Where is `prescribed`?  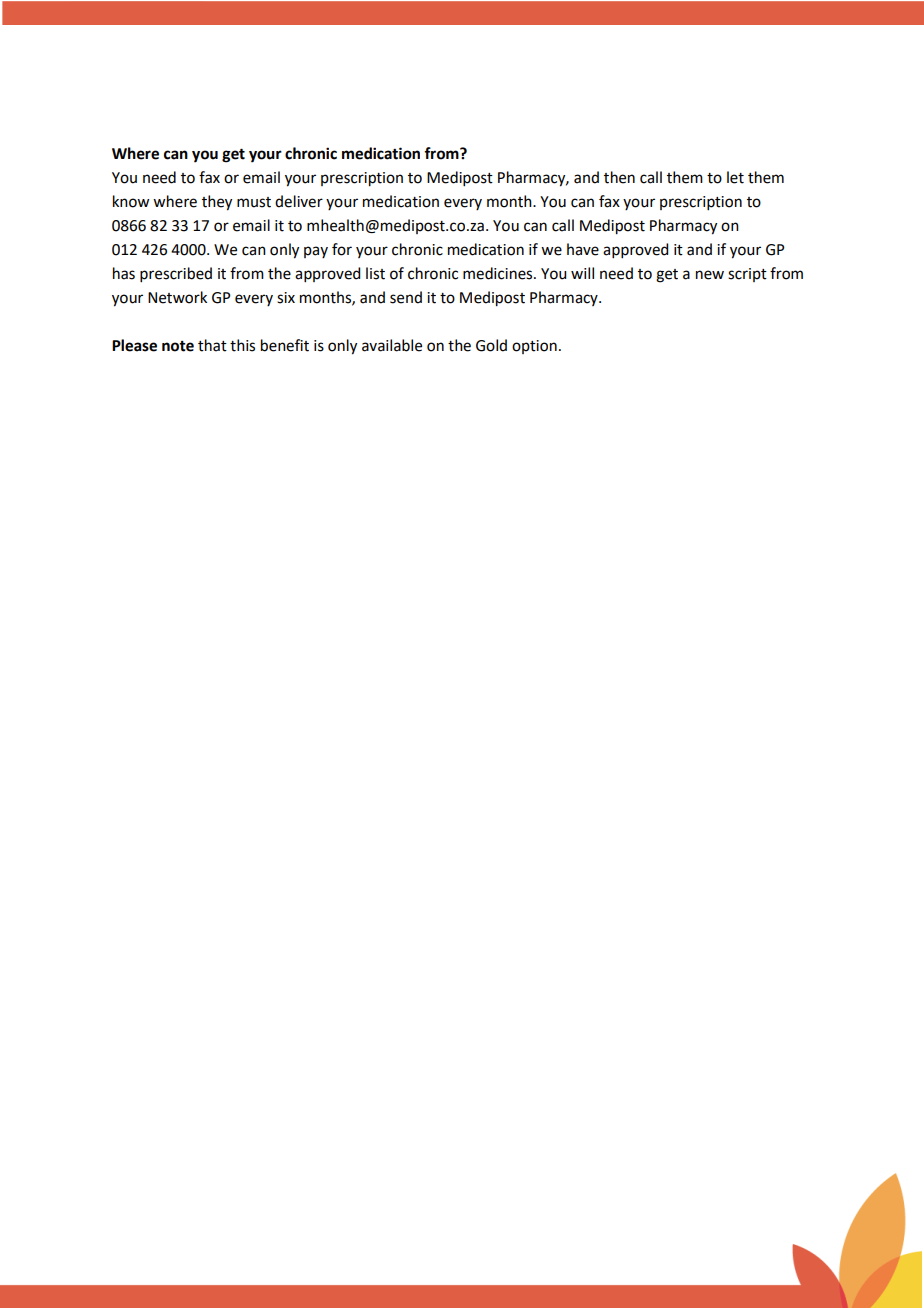
prescribed is located at coordinates (176, 274).
